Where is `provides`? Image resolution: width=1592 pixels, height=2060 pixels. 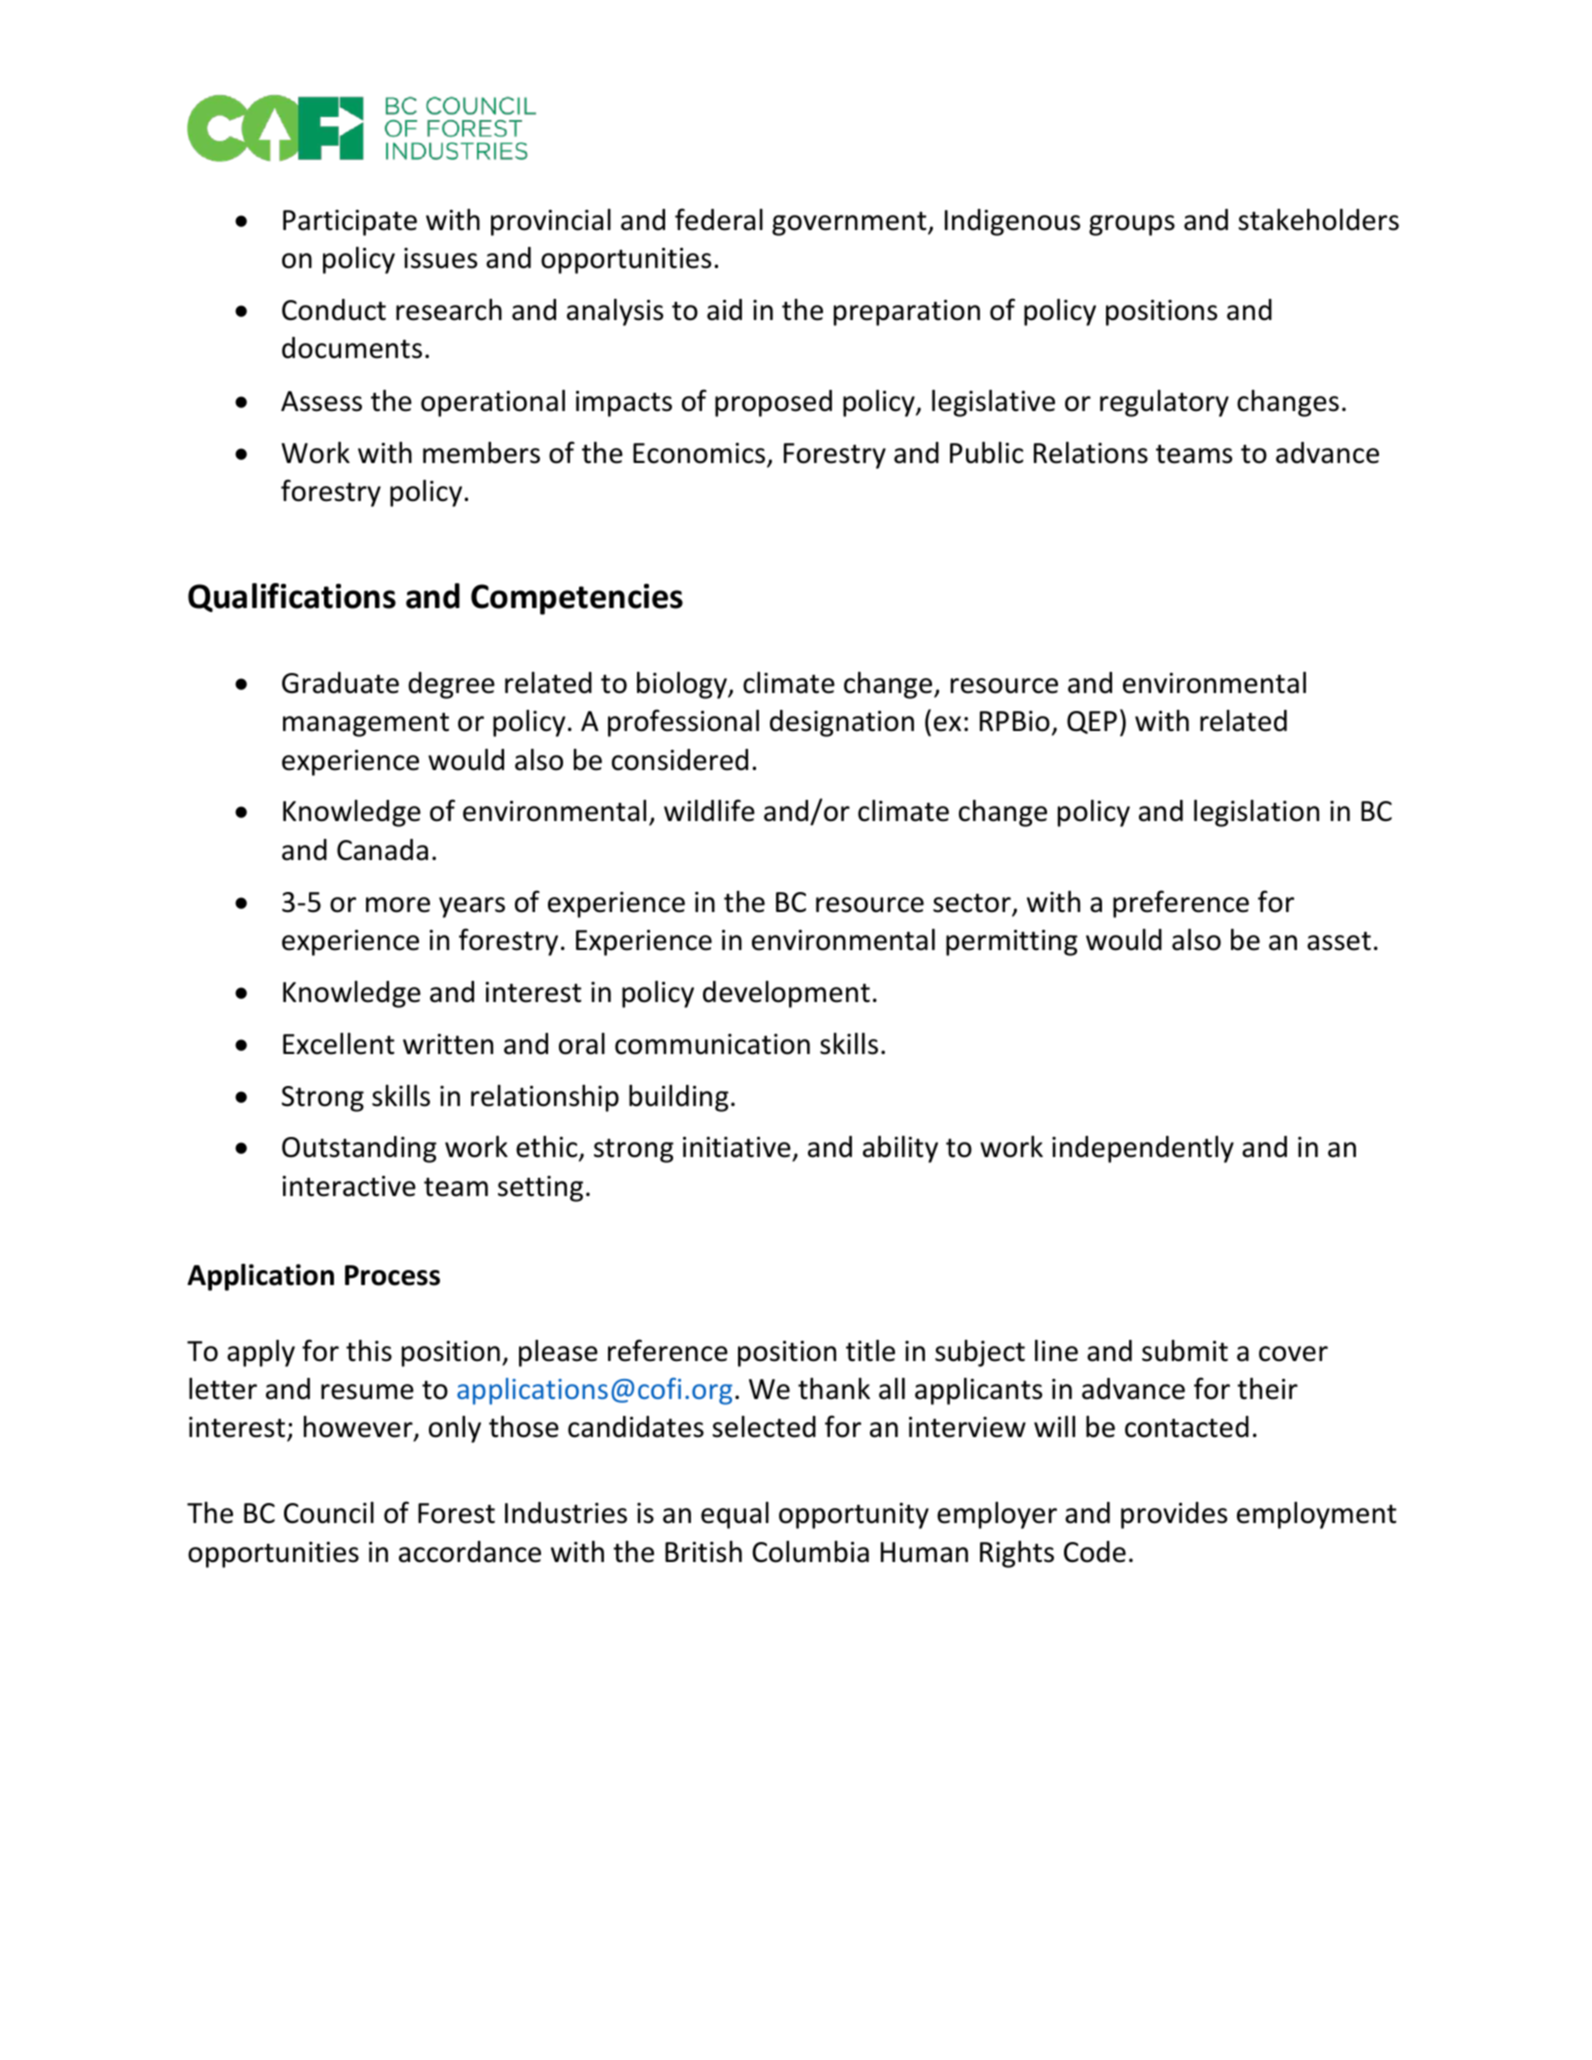 provides is located at coordinates (1174, 1515).
